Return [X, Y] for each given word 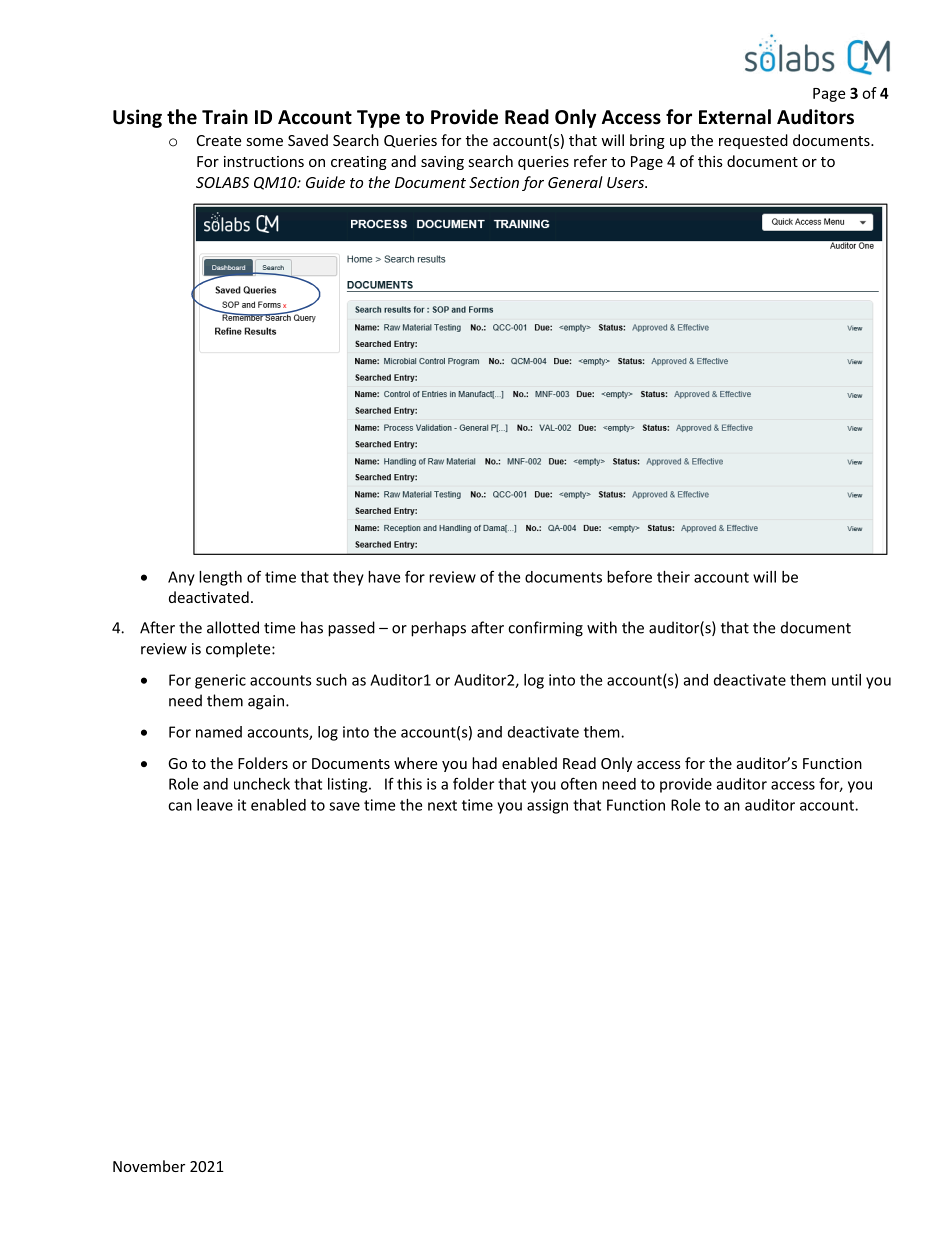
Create [219, 140]
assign [547, 806]
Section [494, 182]
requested [753, 141]
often [579, 783]
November [149, 1166]
